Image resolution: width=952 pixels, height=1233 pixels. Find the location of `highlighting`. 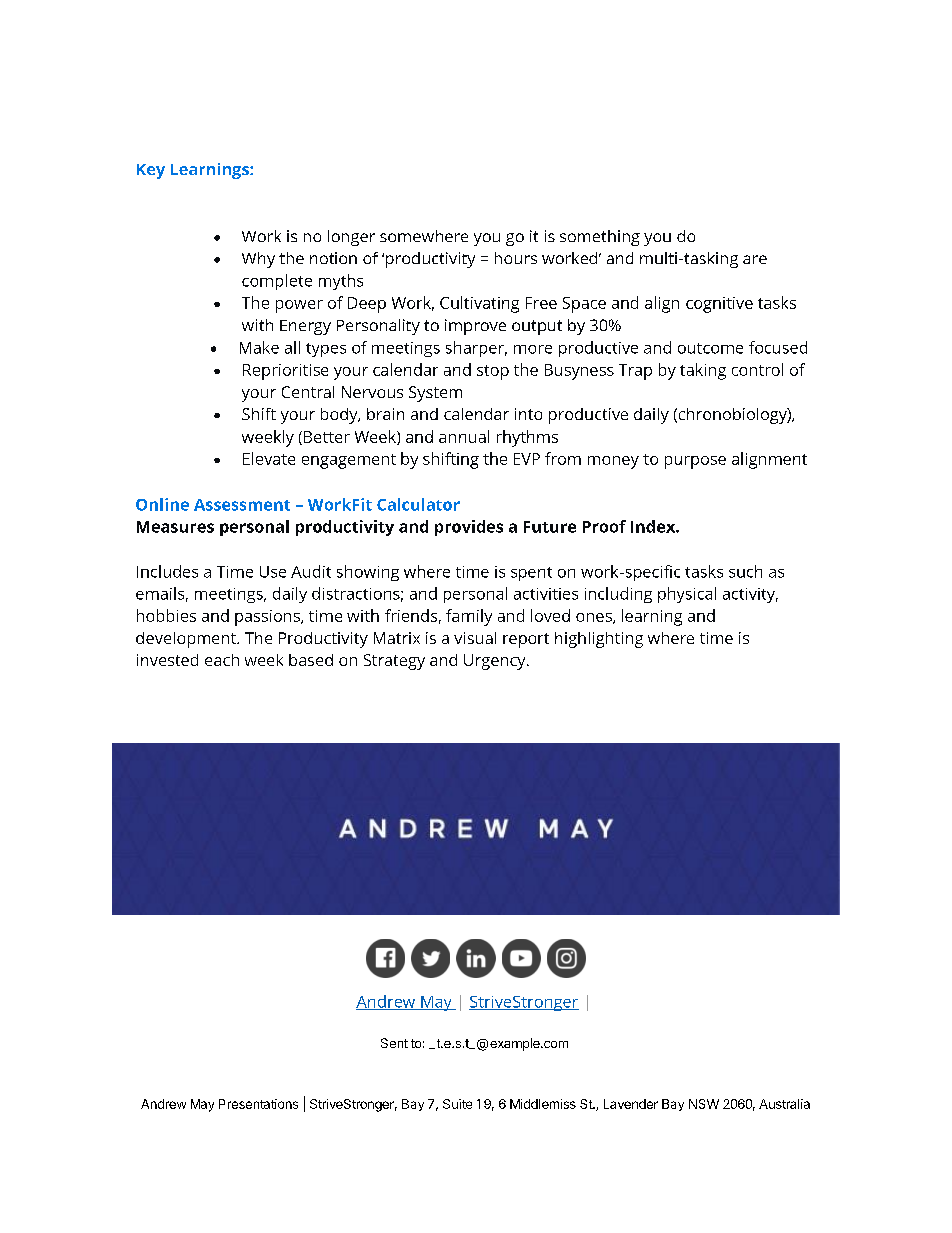

highlighting is located at coordinates (599, 640).
